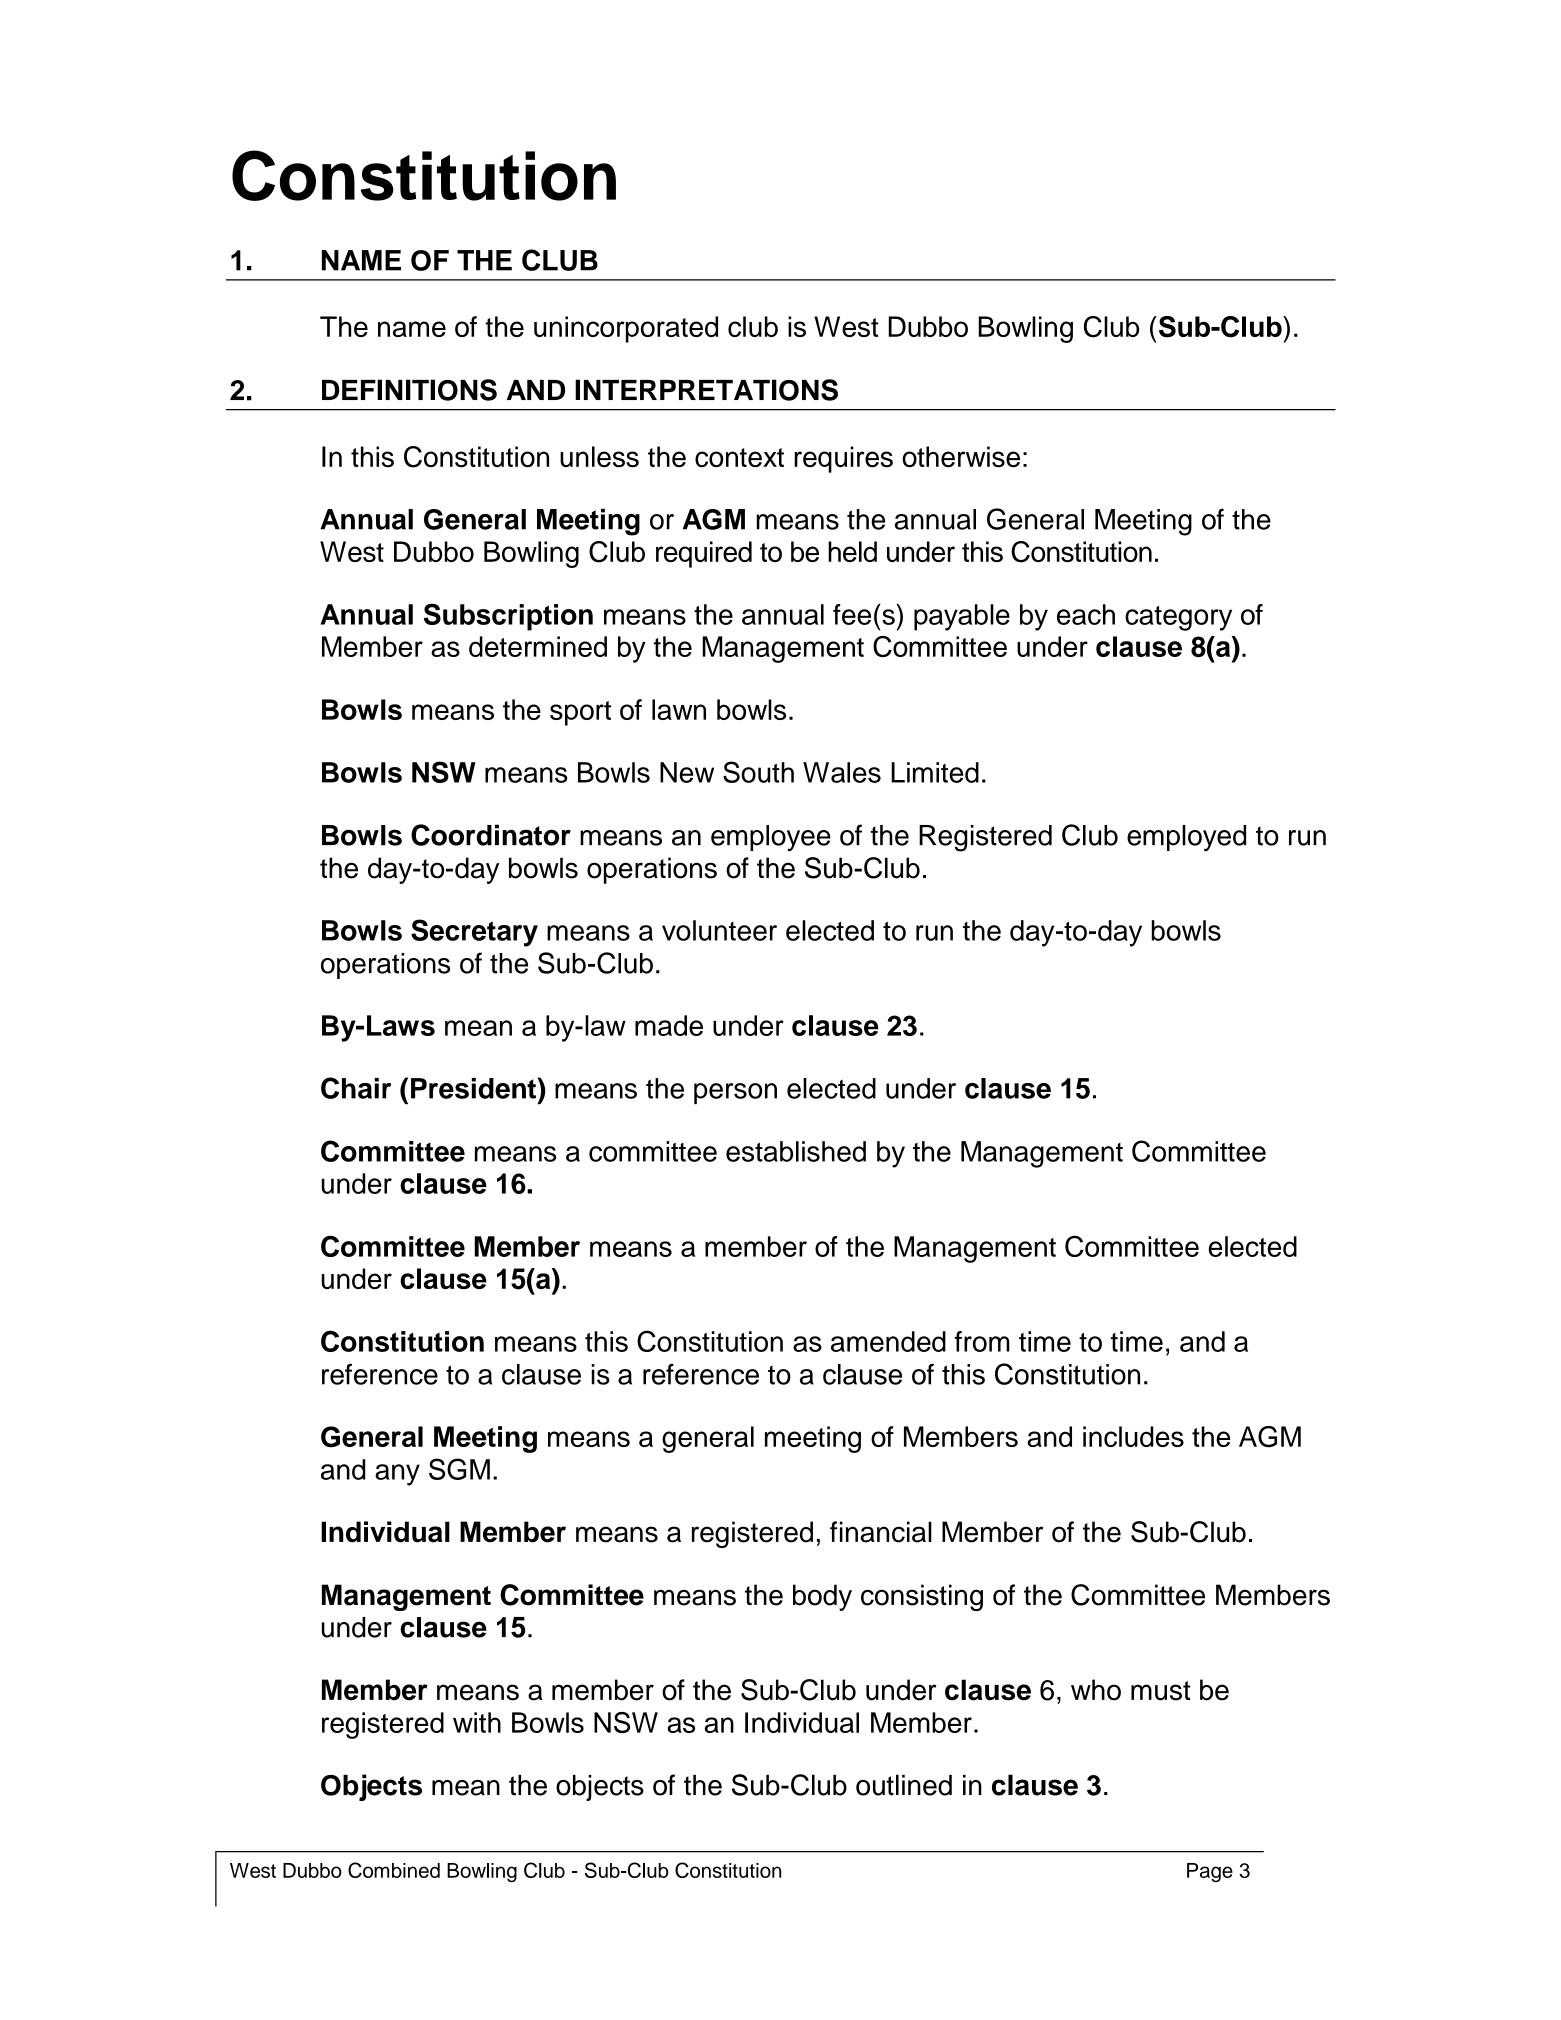  What do you see at coordinates (881, 1532) in the screenshot?
I see `financial` at bounding box center [881, 1532].
